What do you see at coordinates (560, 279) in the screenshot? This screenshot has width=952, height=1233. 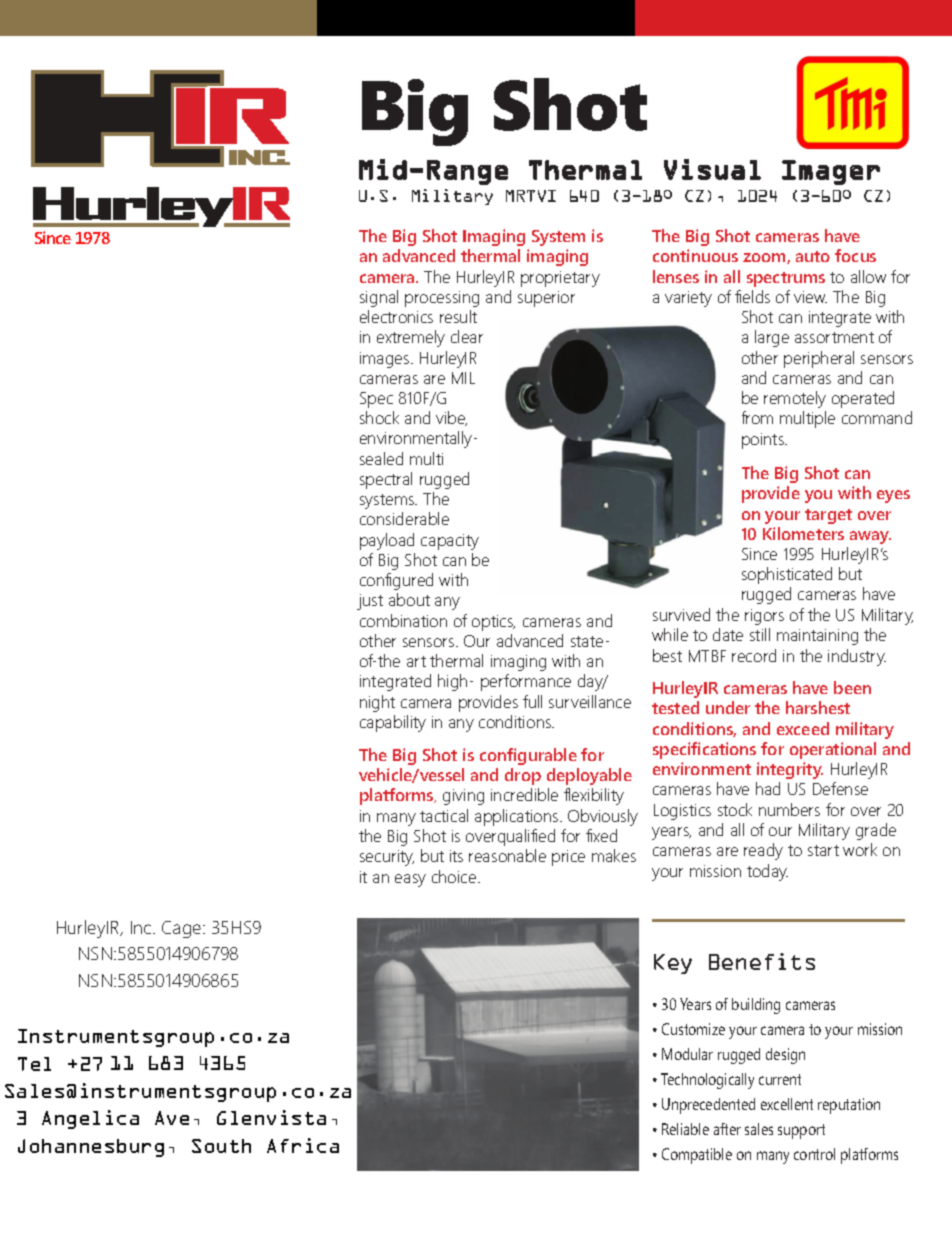 I see `proprietary` at bounding box center [560, 279].
